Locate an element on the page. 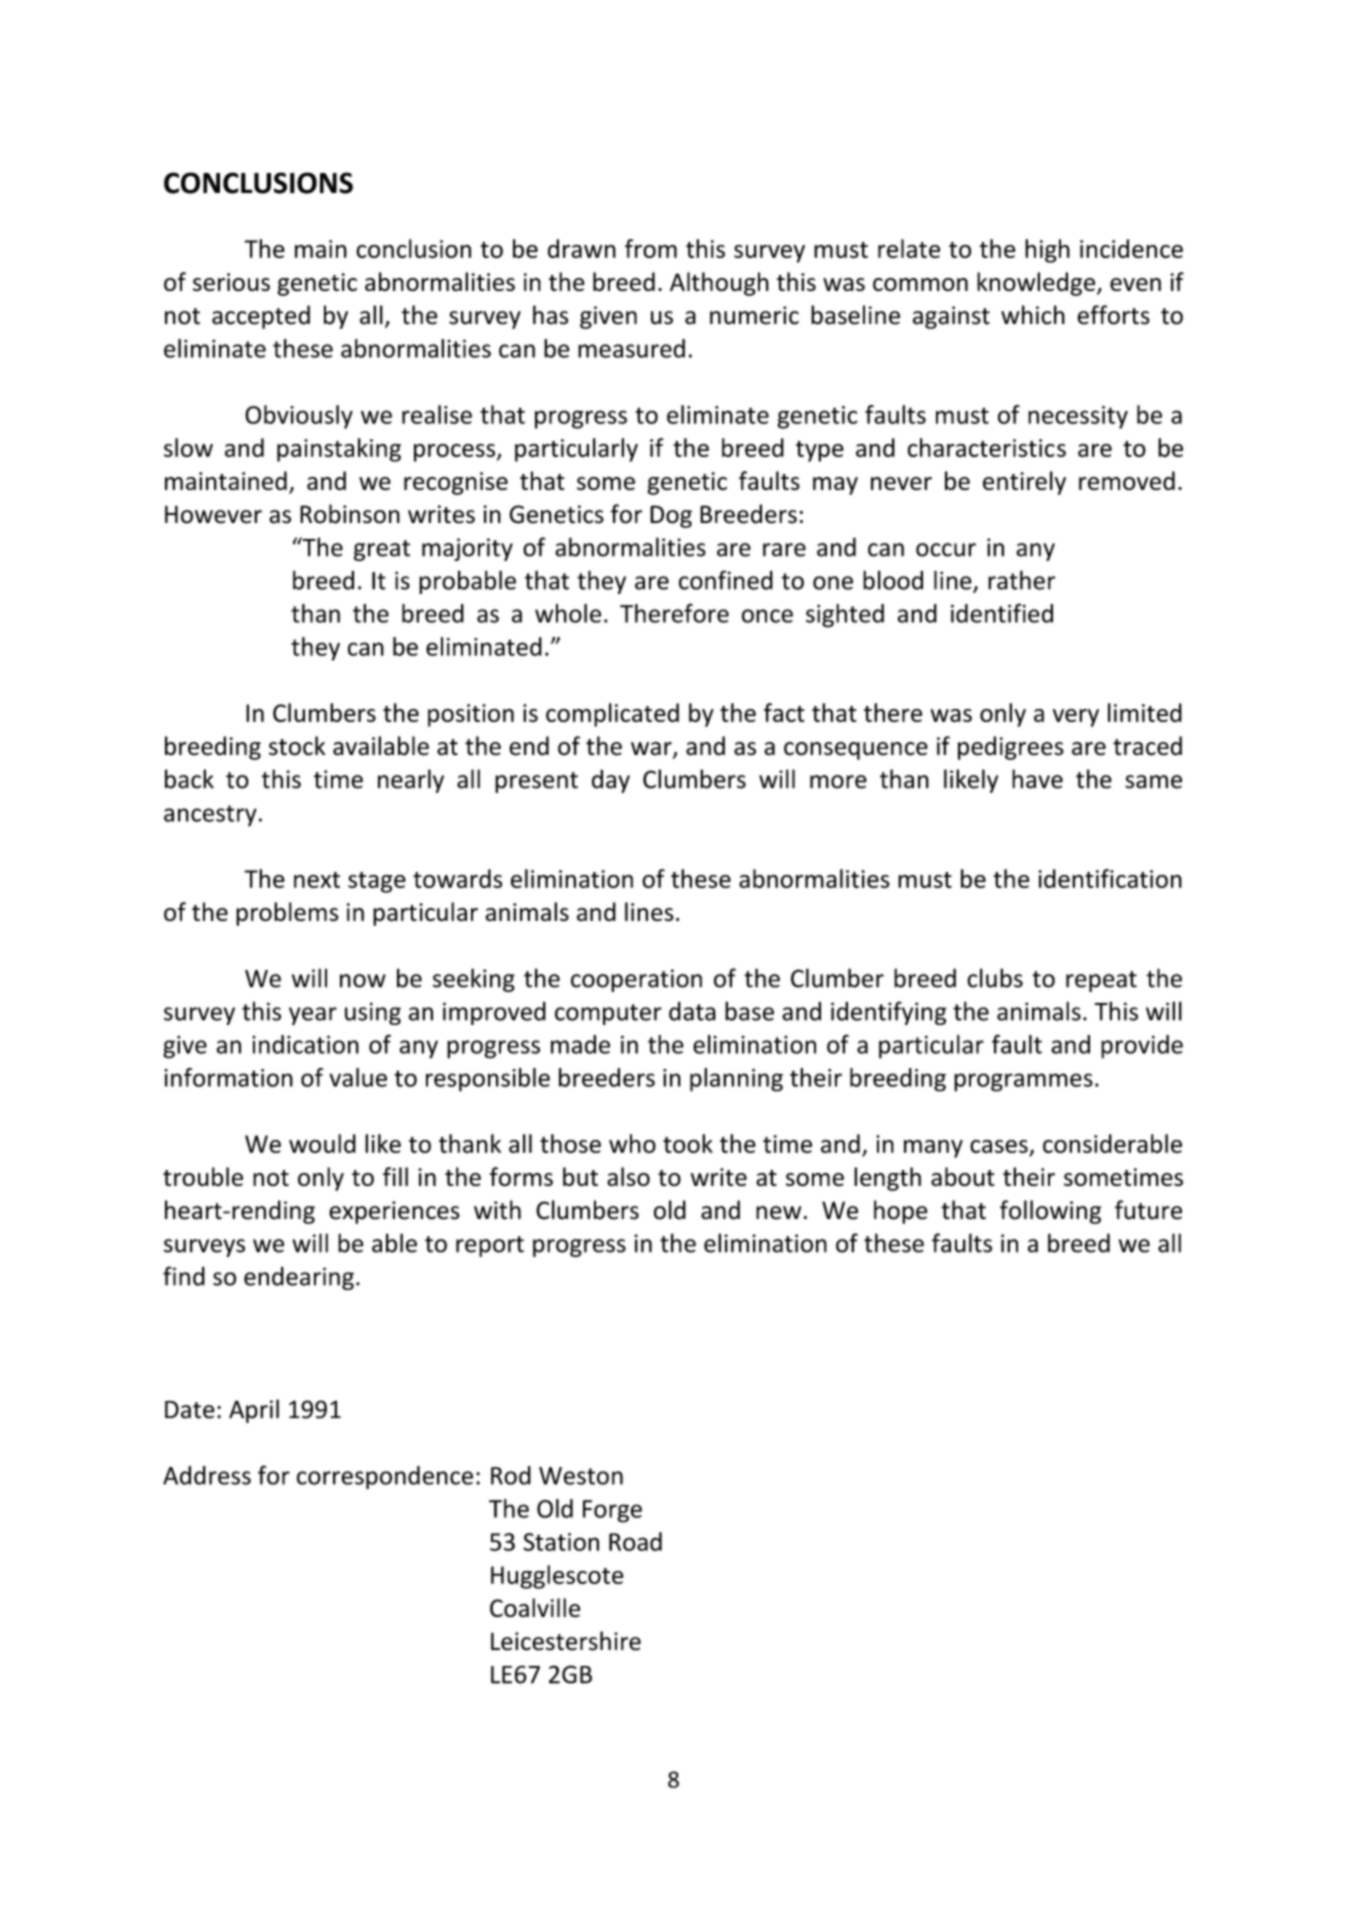  great is located at coordinates (382, 550).
